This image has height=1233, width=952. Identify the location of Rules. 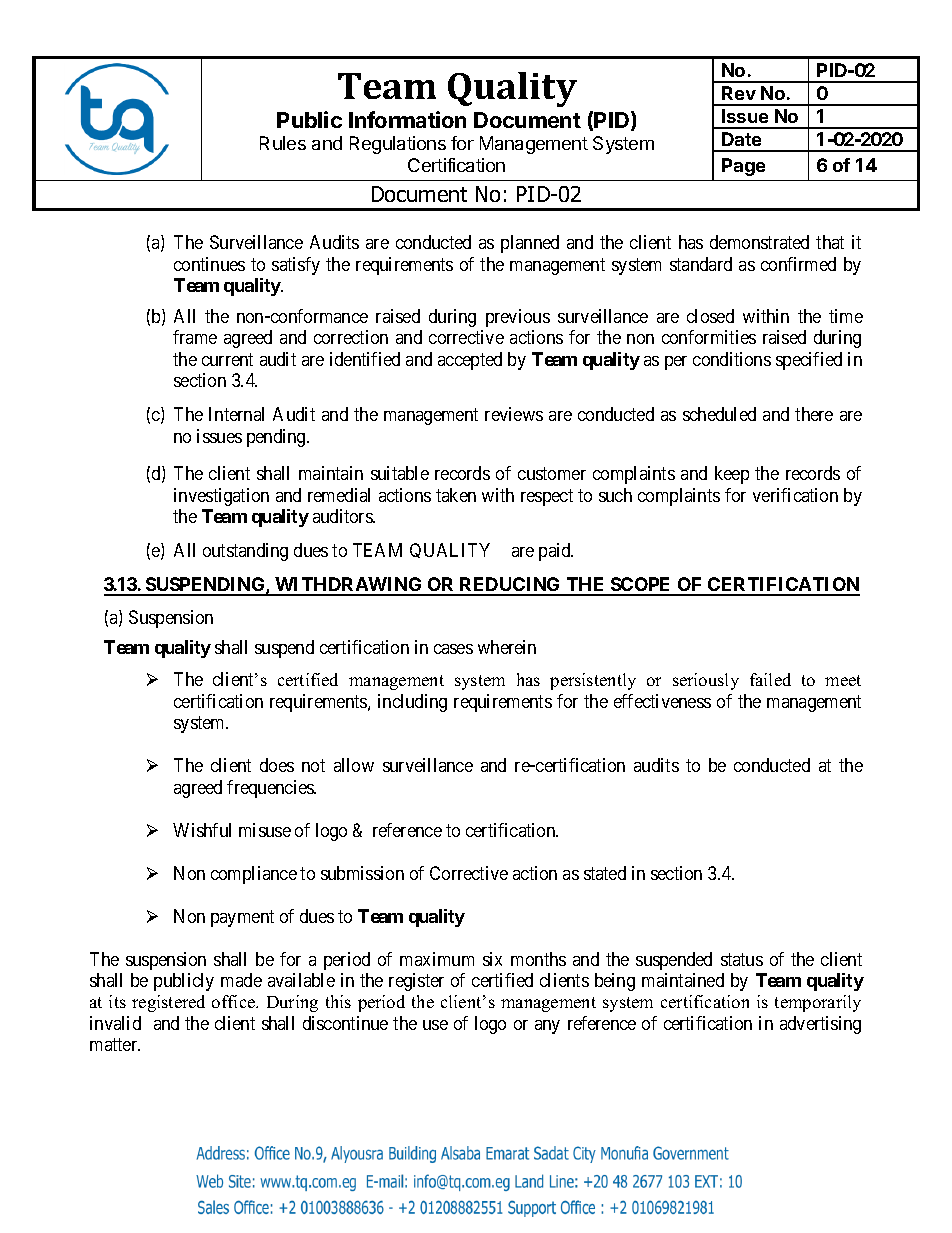
(283, 143).
